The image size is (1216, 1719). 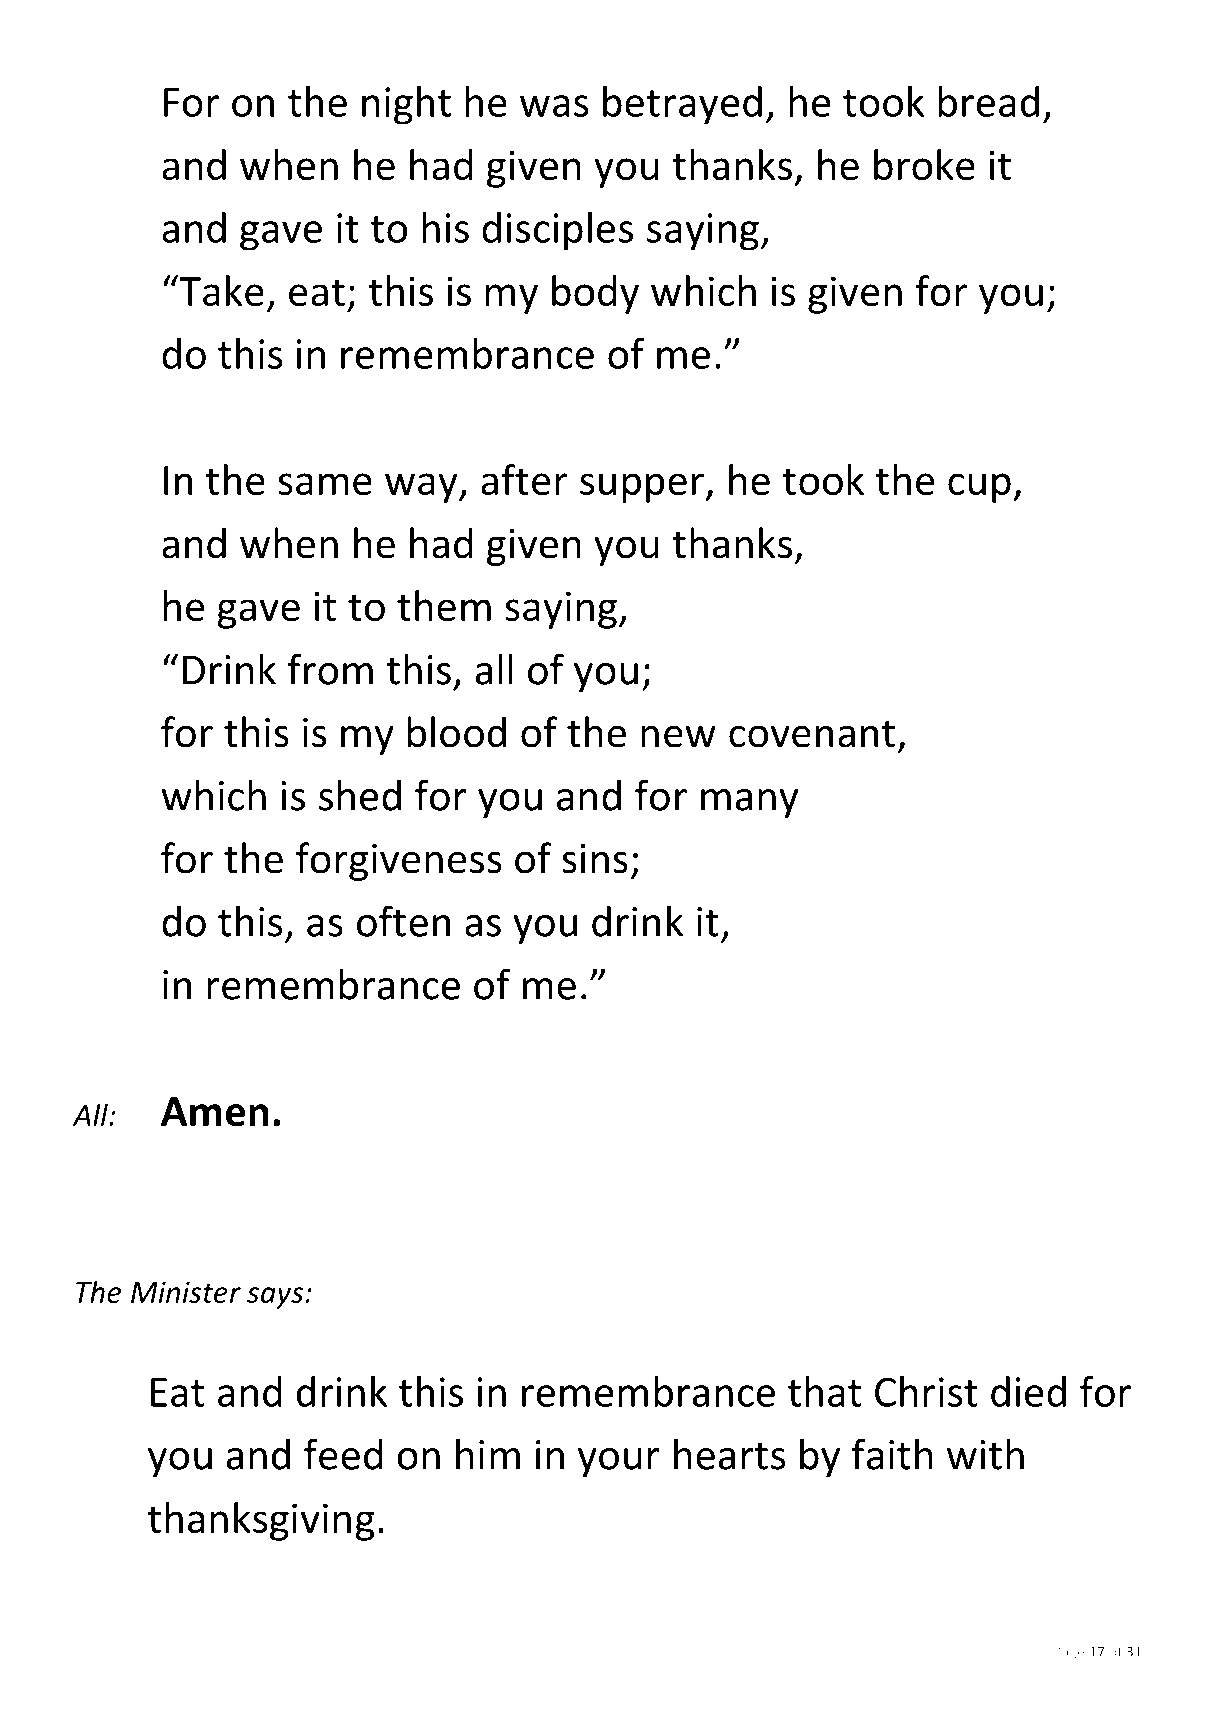 I want to click on your, so click(x=619, y=1463).
